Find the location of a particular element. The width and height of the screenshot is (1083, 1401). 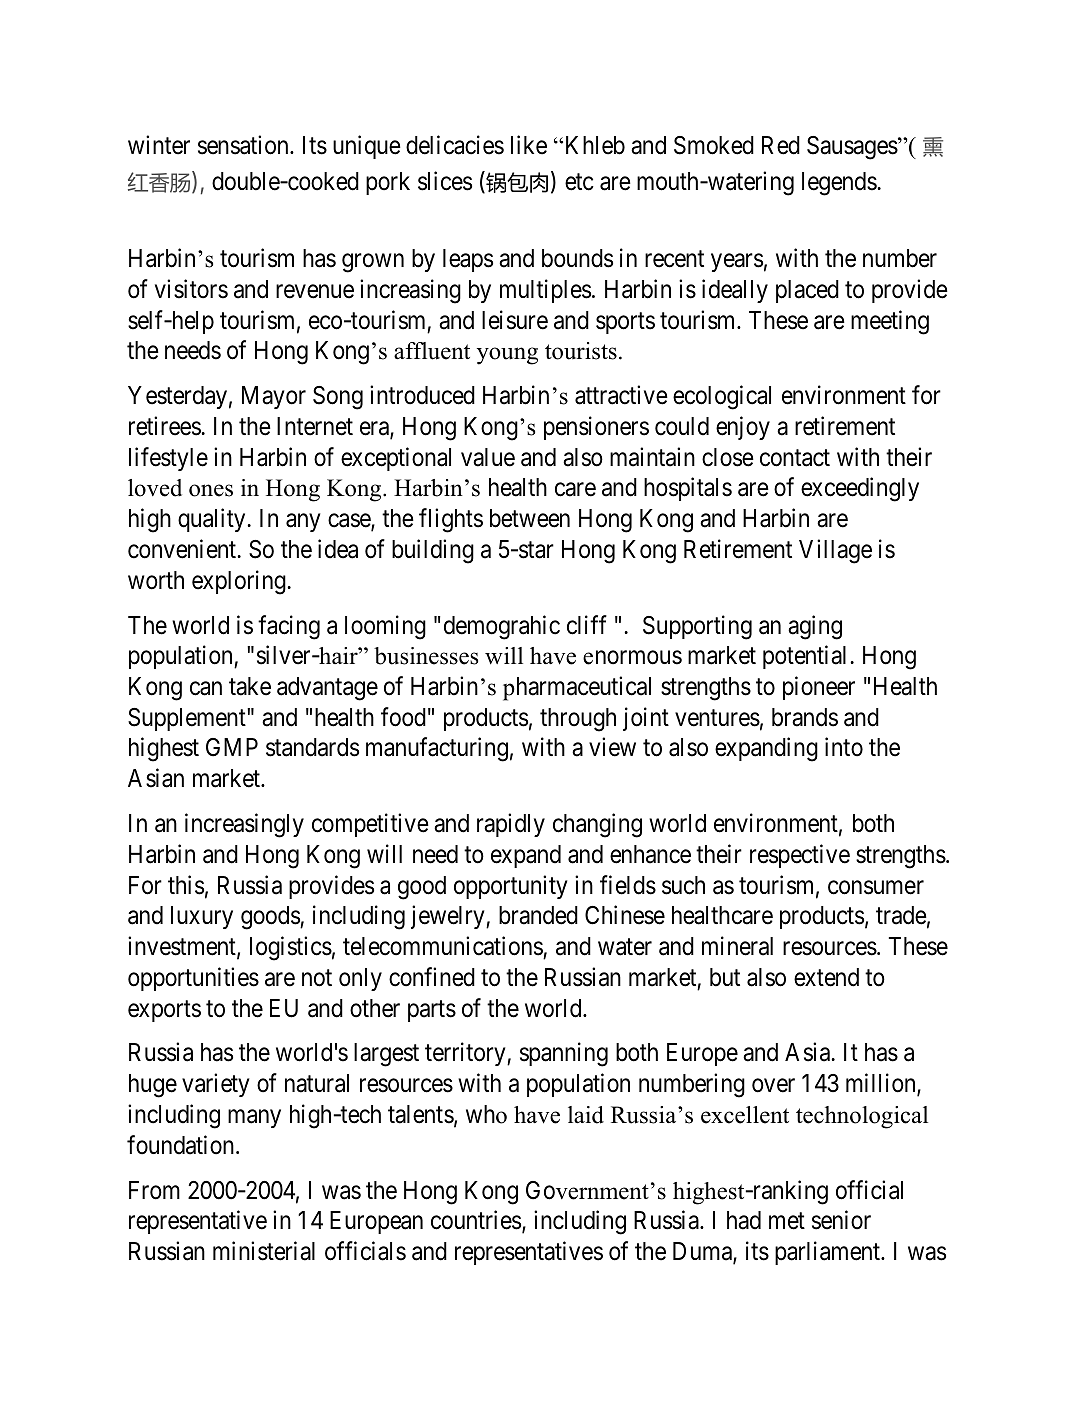

Village is located at coordinates (835, 551).
